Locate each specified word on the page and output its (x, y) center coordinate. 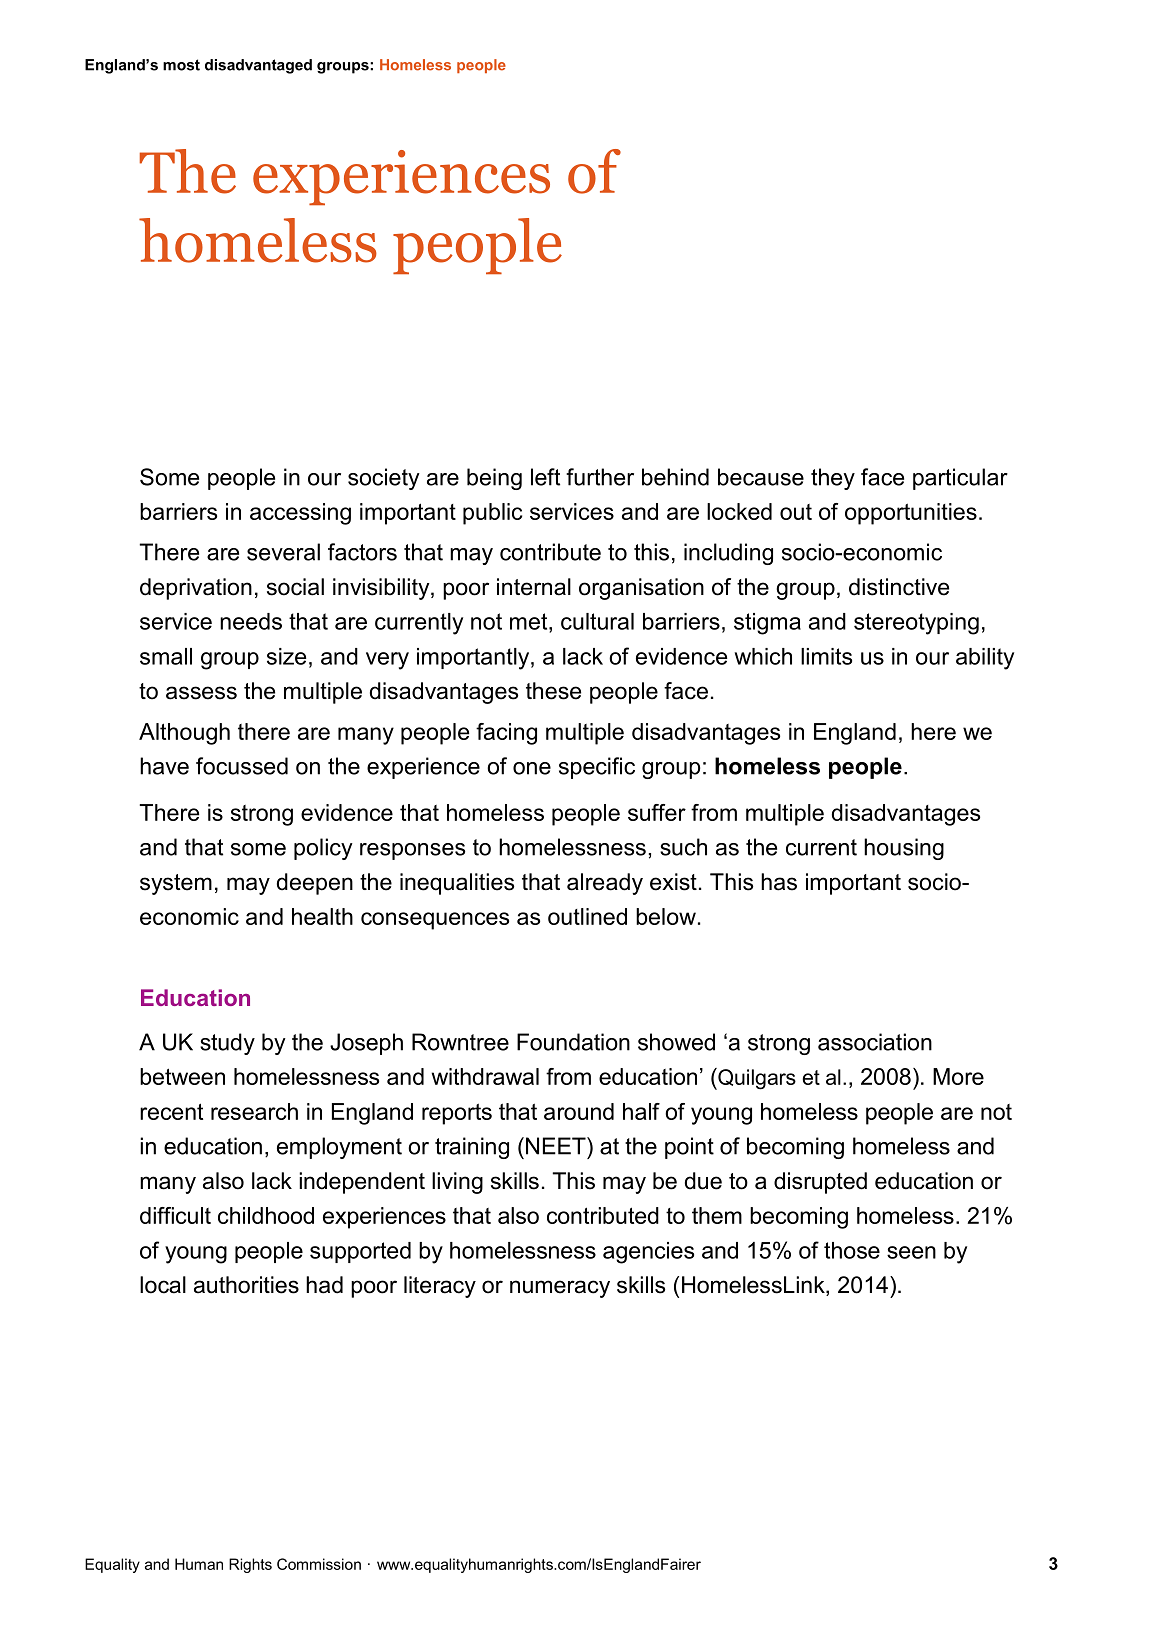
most (181, 65)
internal (534, 587)
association (875, 1042)
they (833, 479)
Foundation (573, 1042)
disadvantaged (258, 66)
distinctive (899, 587)
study (227, 1044)
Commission (319, 1564)
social (295, 587)
